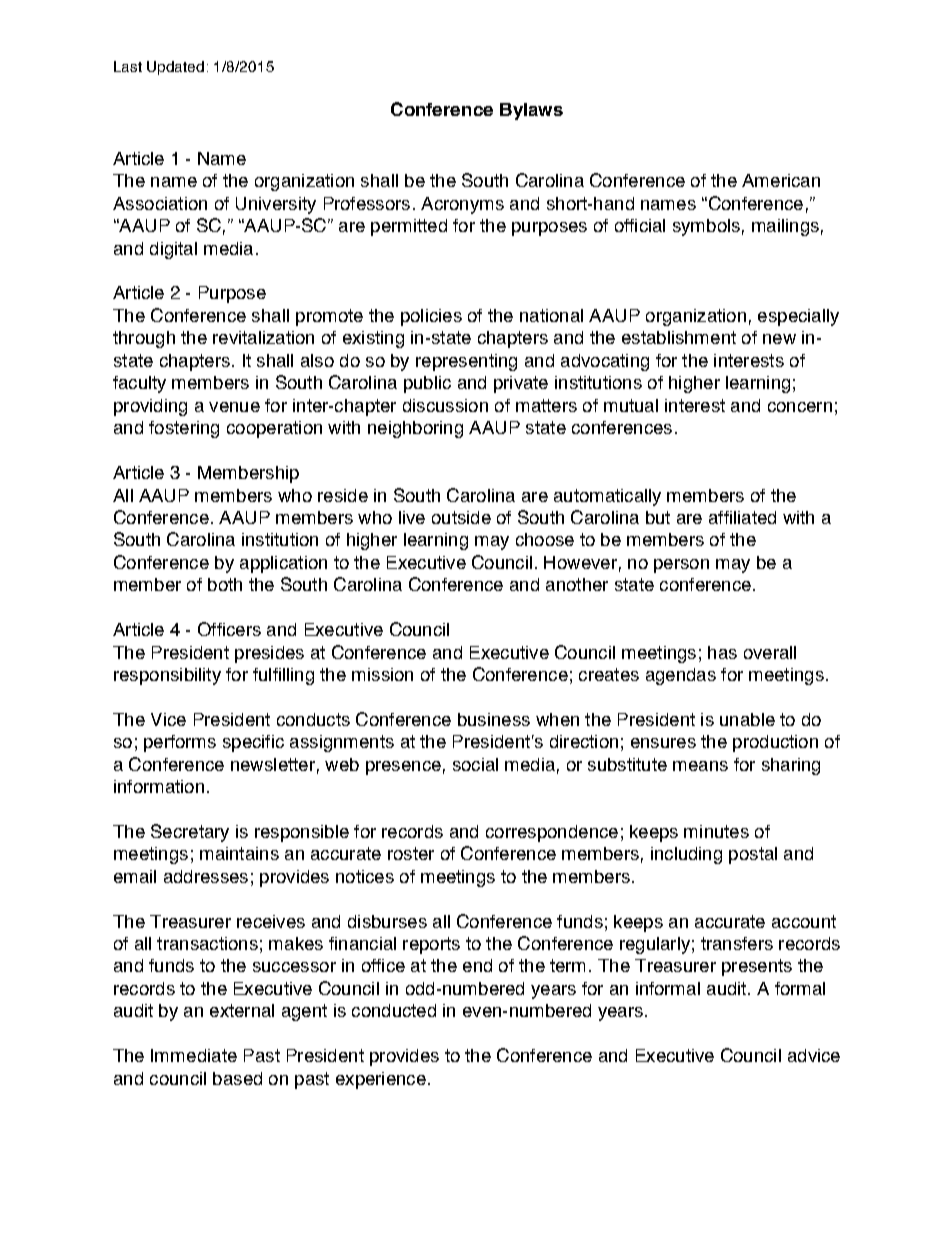 The width and height of the page is (952, 1233). What do you see at coordinates (681, 566) in the page?
I see `person` at bounding box center [681, 566].
